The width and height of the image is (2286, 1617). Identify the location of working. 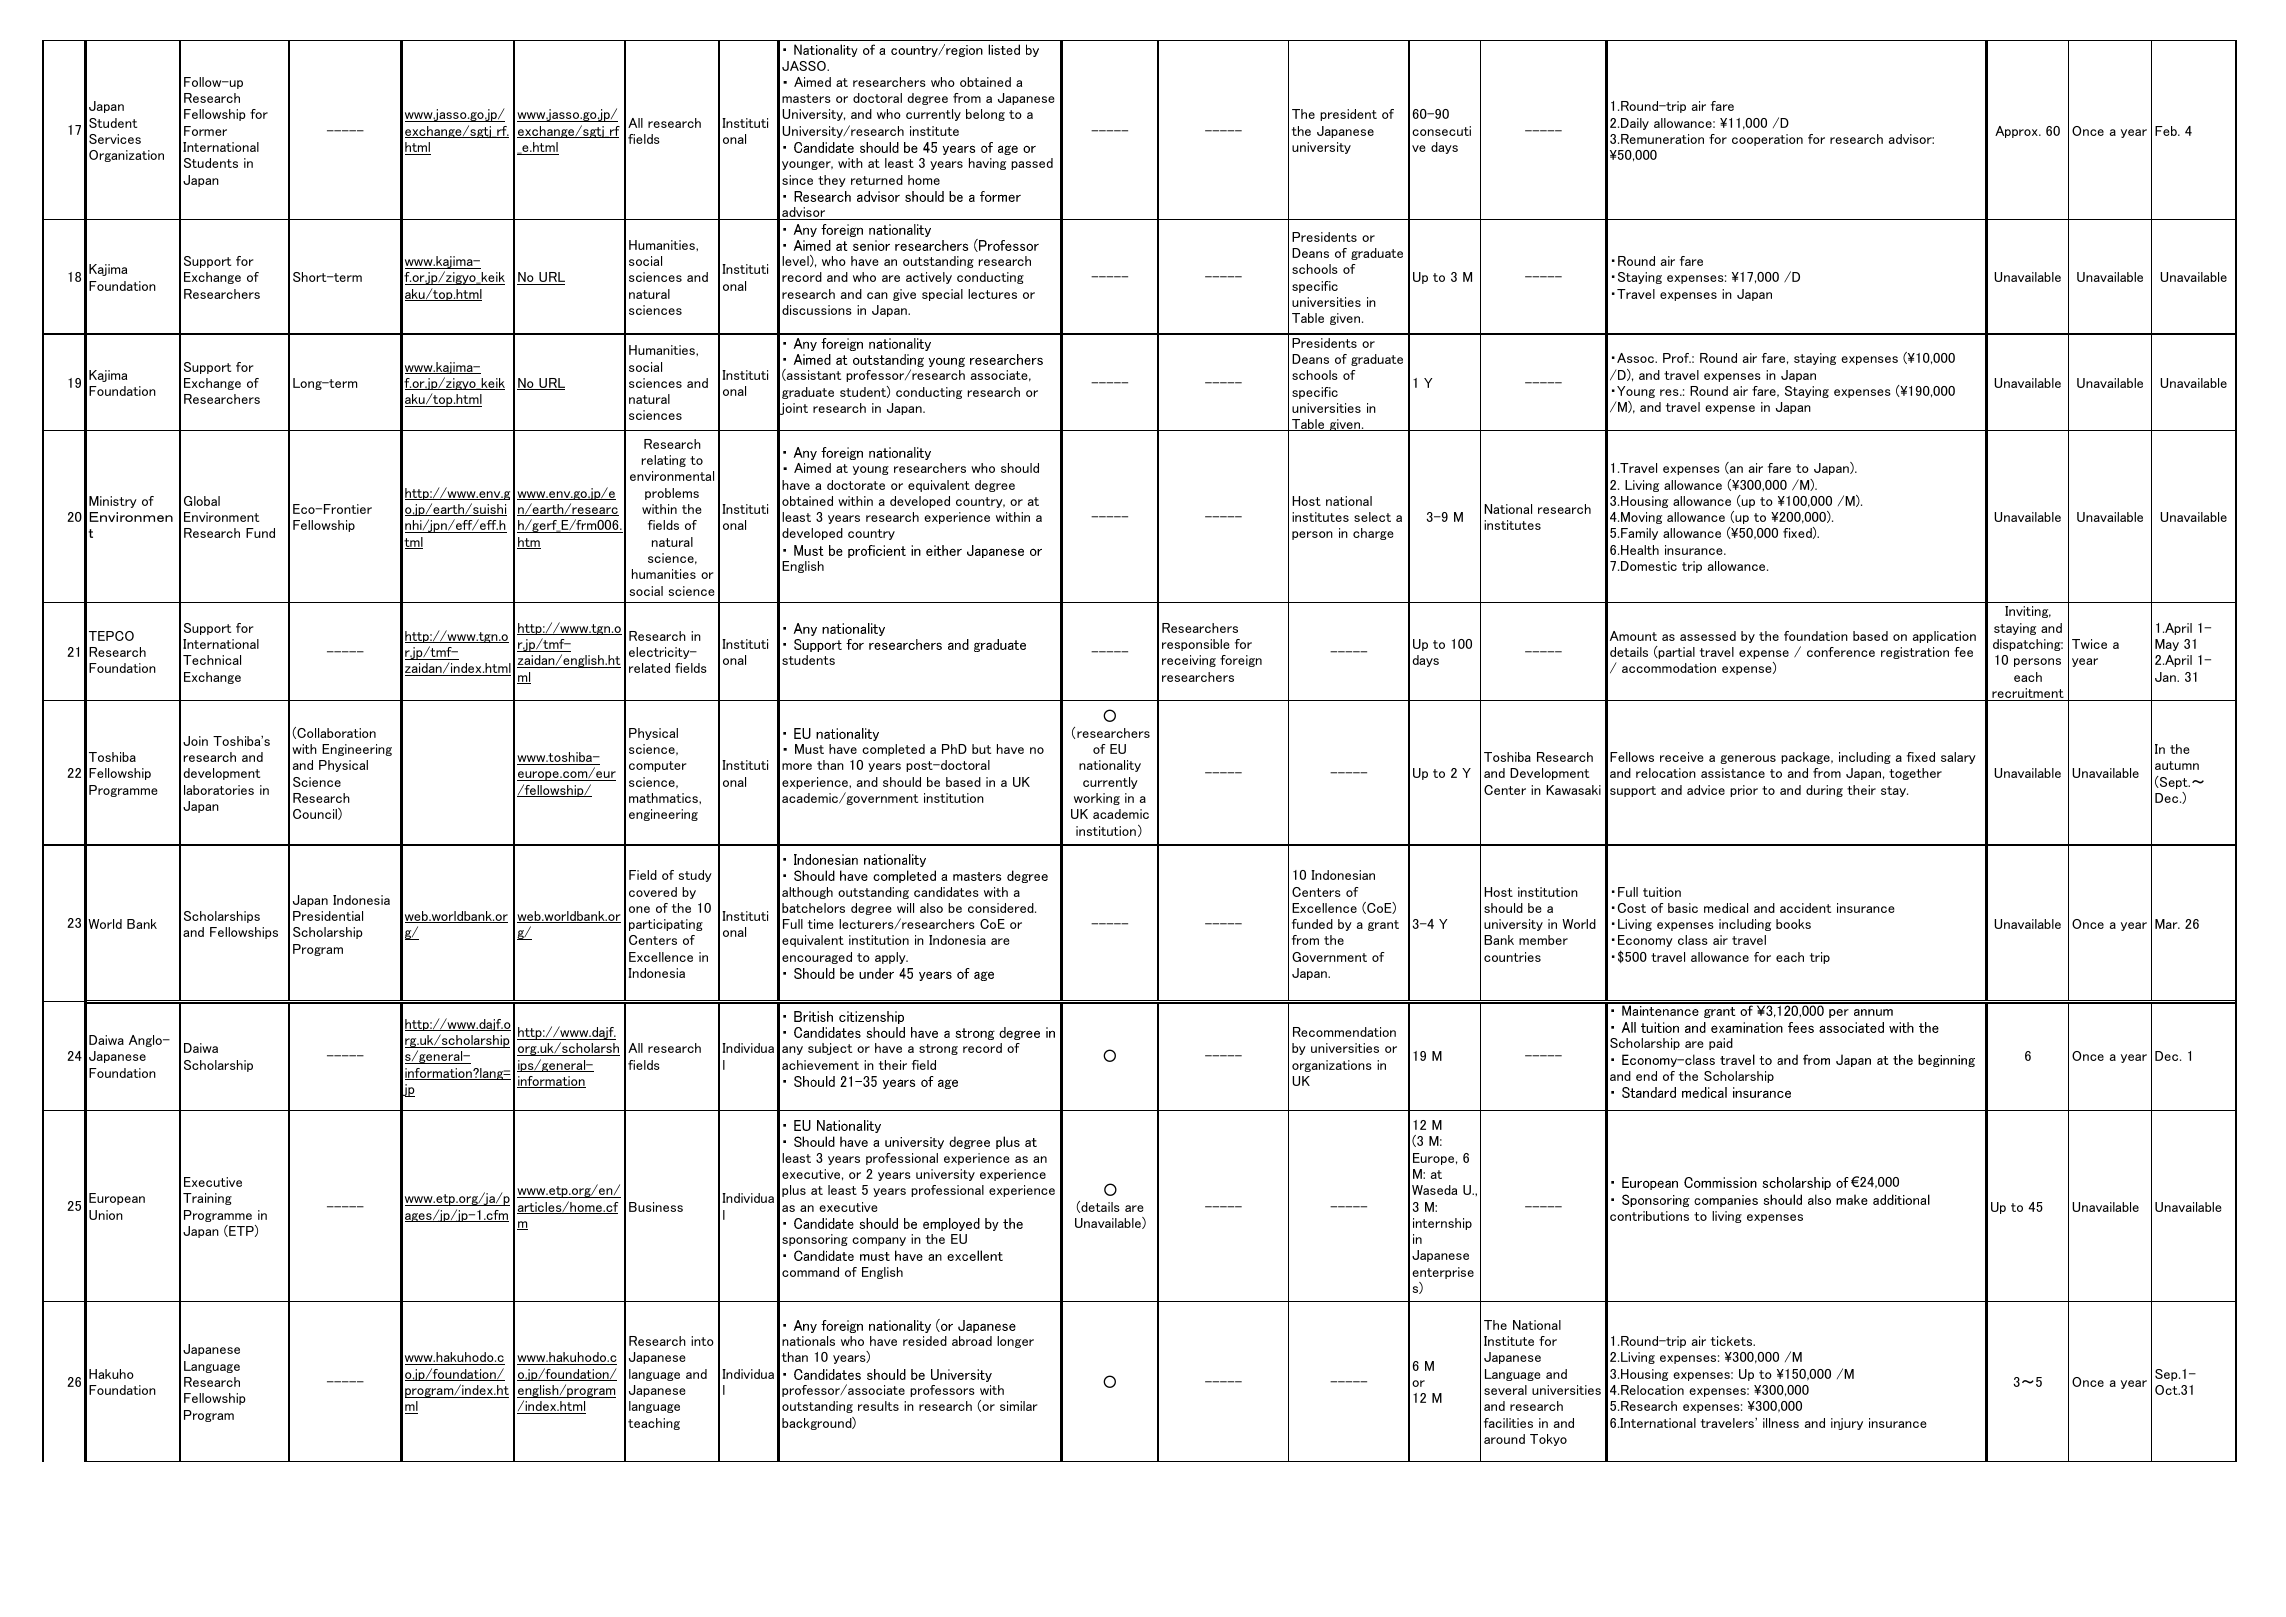
(1097, 799).
